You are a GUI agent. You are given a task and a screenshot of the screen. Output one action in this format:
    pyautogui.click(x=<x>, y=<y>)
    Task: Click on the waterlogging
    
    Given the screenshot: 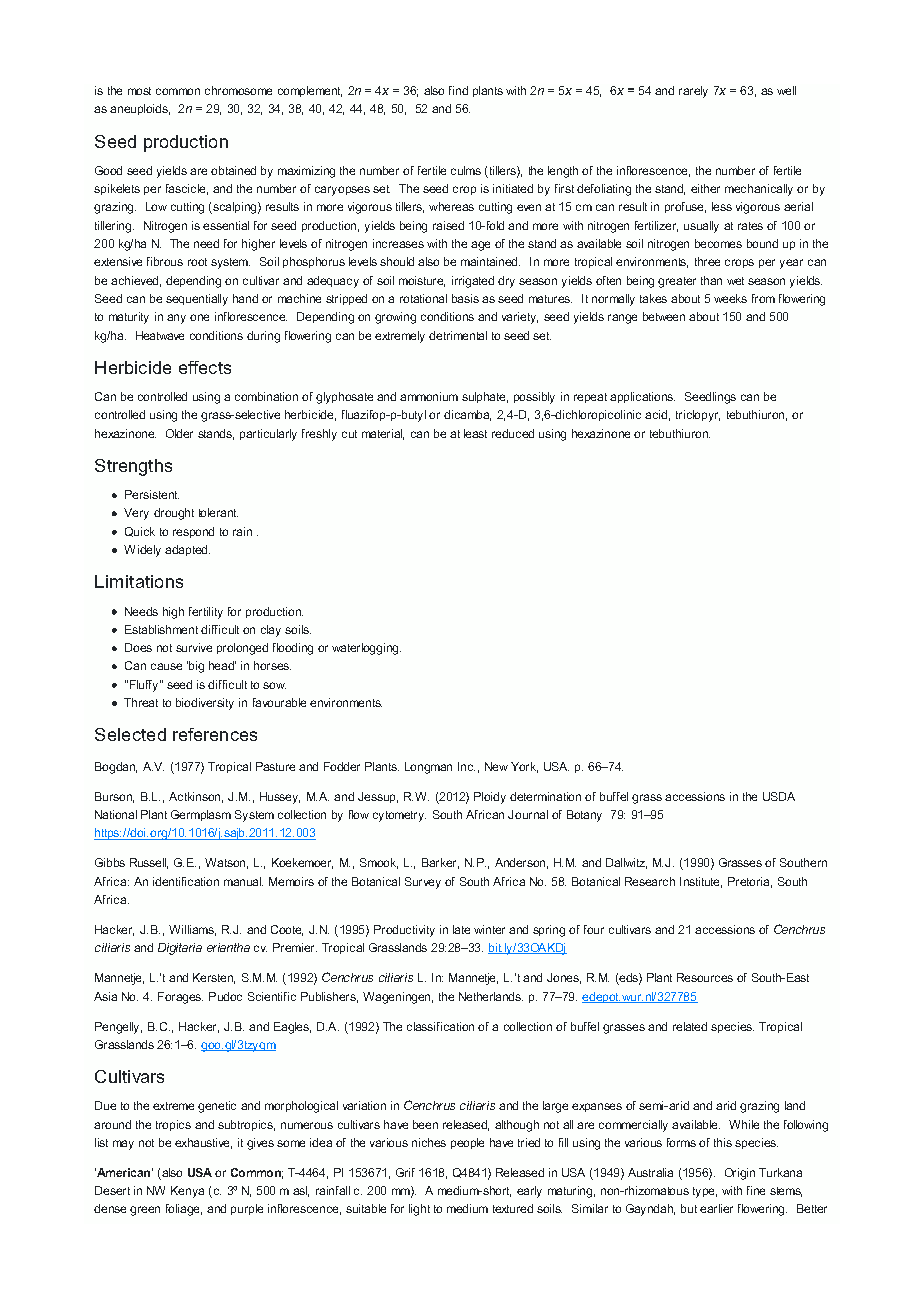 What is the action you would take?
    pyautogui.click(x=366, y=649)
